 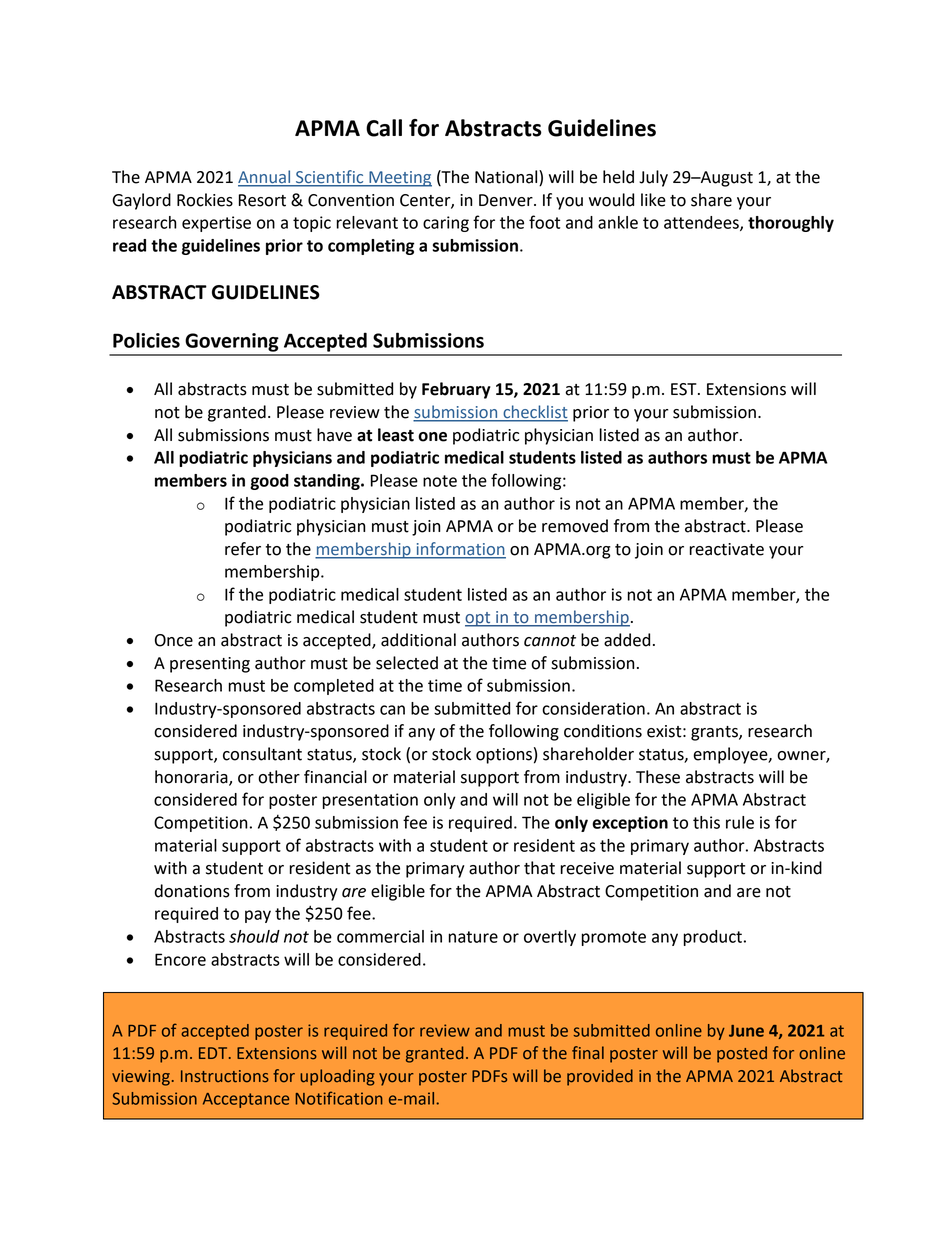 I want to click on July, so click(x=653, y=178).
